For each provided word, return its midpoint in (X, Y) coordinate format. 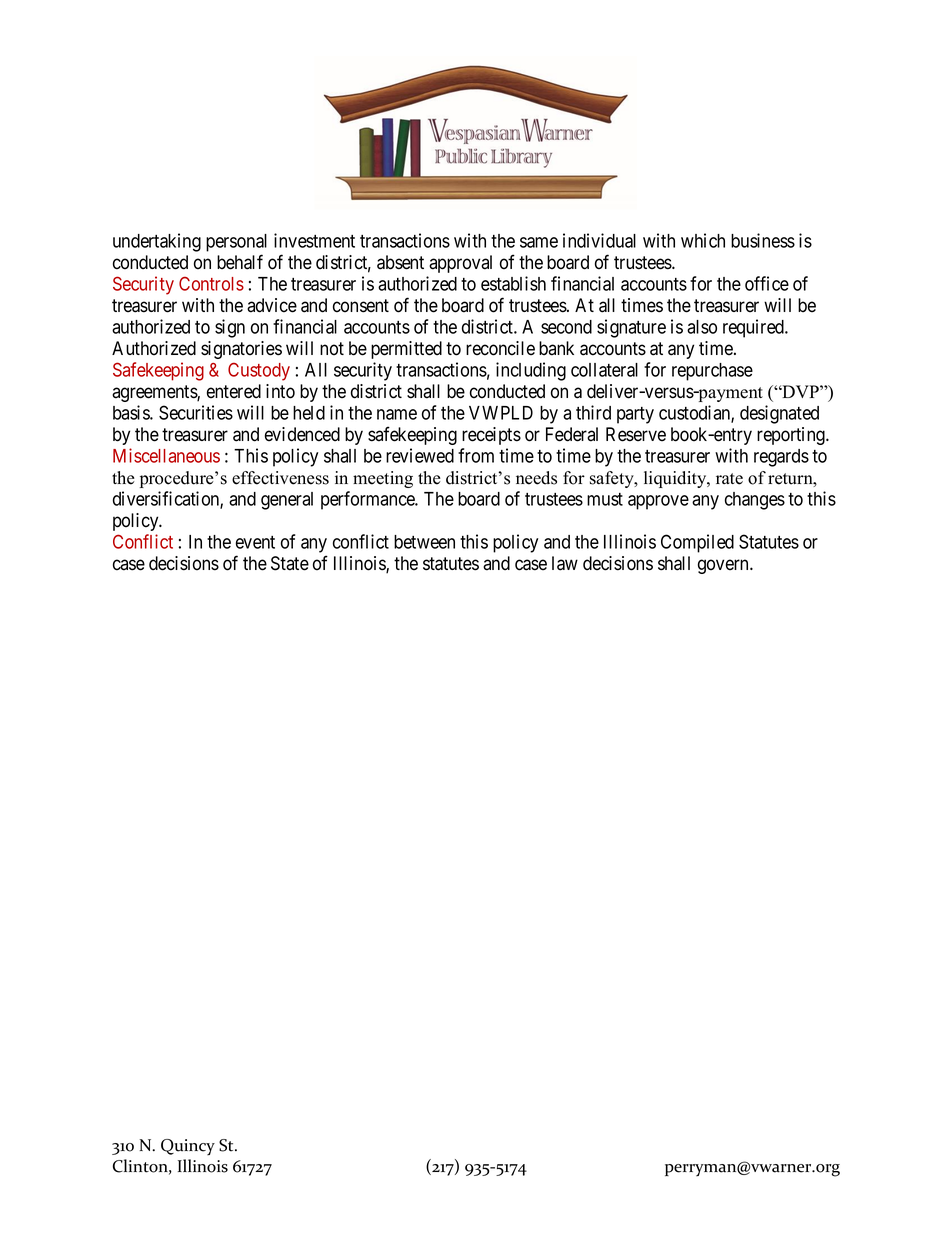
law (565, 563)
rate (729, 479)
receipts (491, 436)
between (424, 542)
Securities (196, 412)
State (290, 563)
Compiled (697, 543)
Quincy (188, 1147)
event (255, 542)
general (287, 501)
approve (658, 502)
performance (369, 500)
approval (460, 264)
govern (724, 566)
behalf (240, 262)
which (703, 240)
